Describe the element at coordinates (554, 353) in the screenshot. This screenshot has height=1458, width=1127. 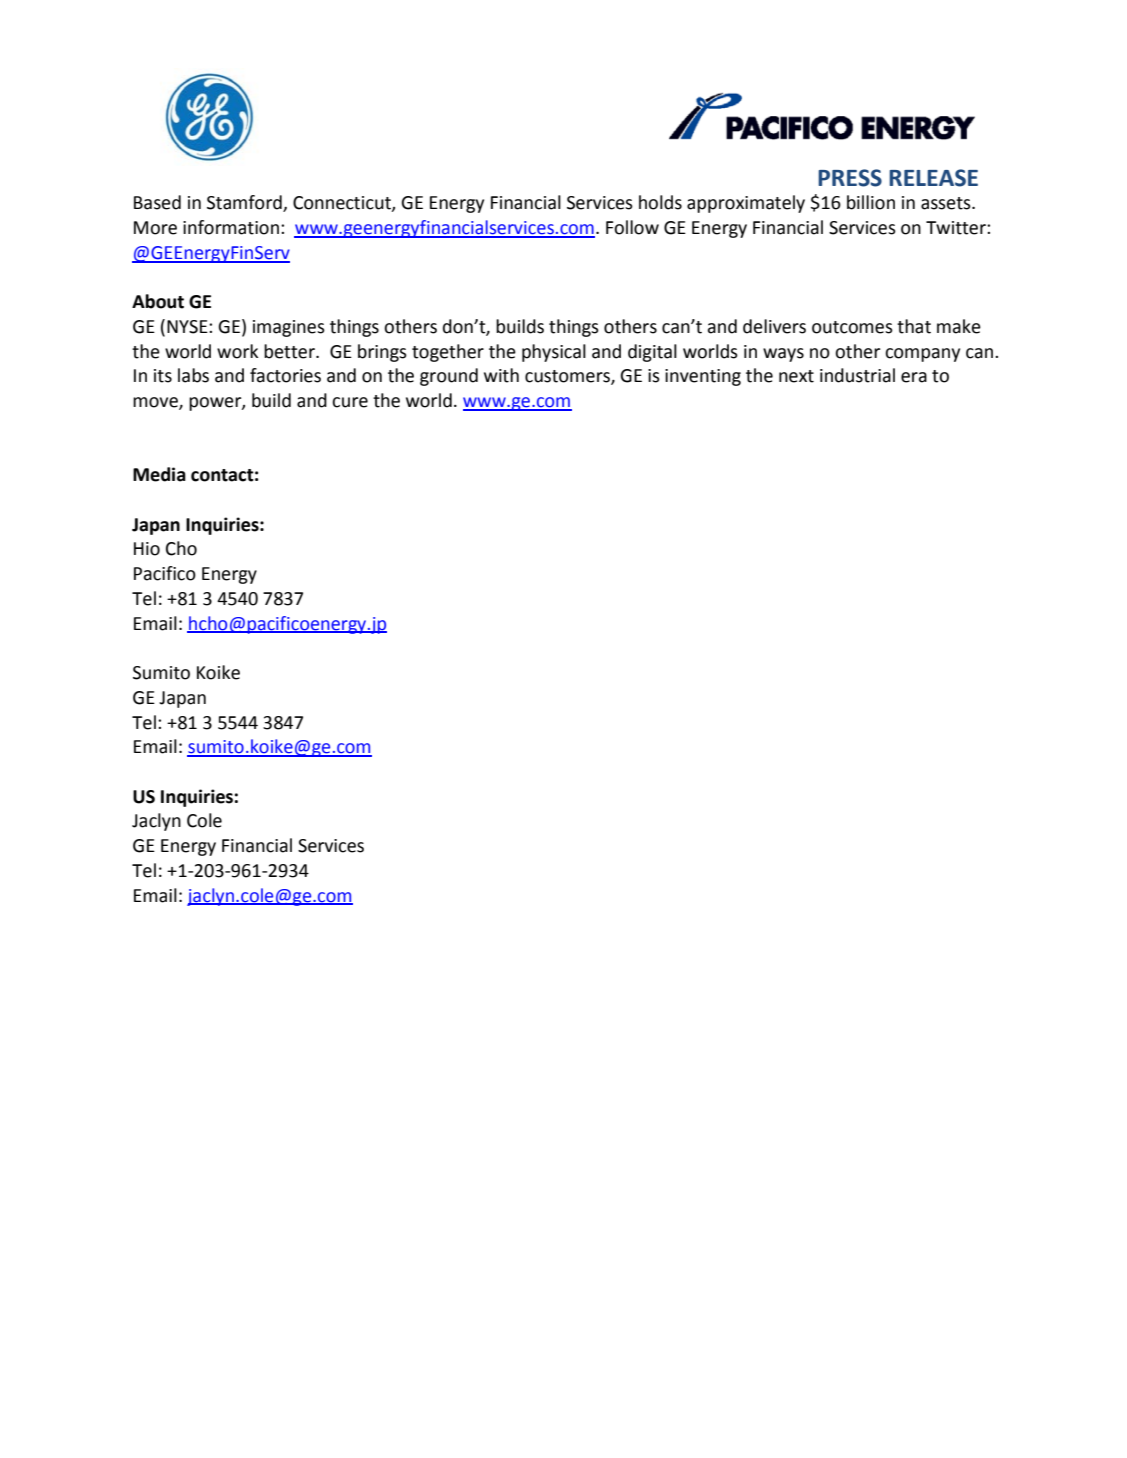
I see `physical` at that location.
